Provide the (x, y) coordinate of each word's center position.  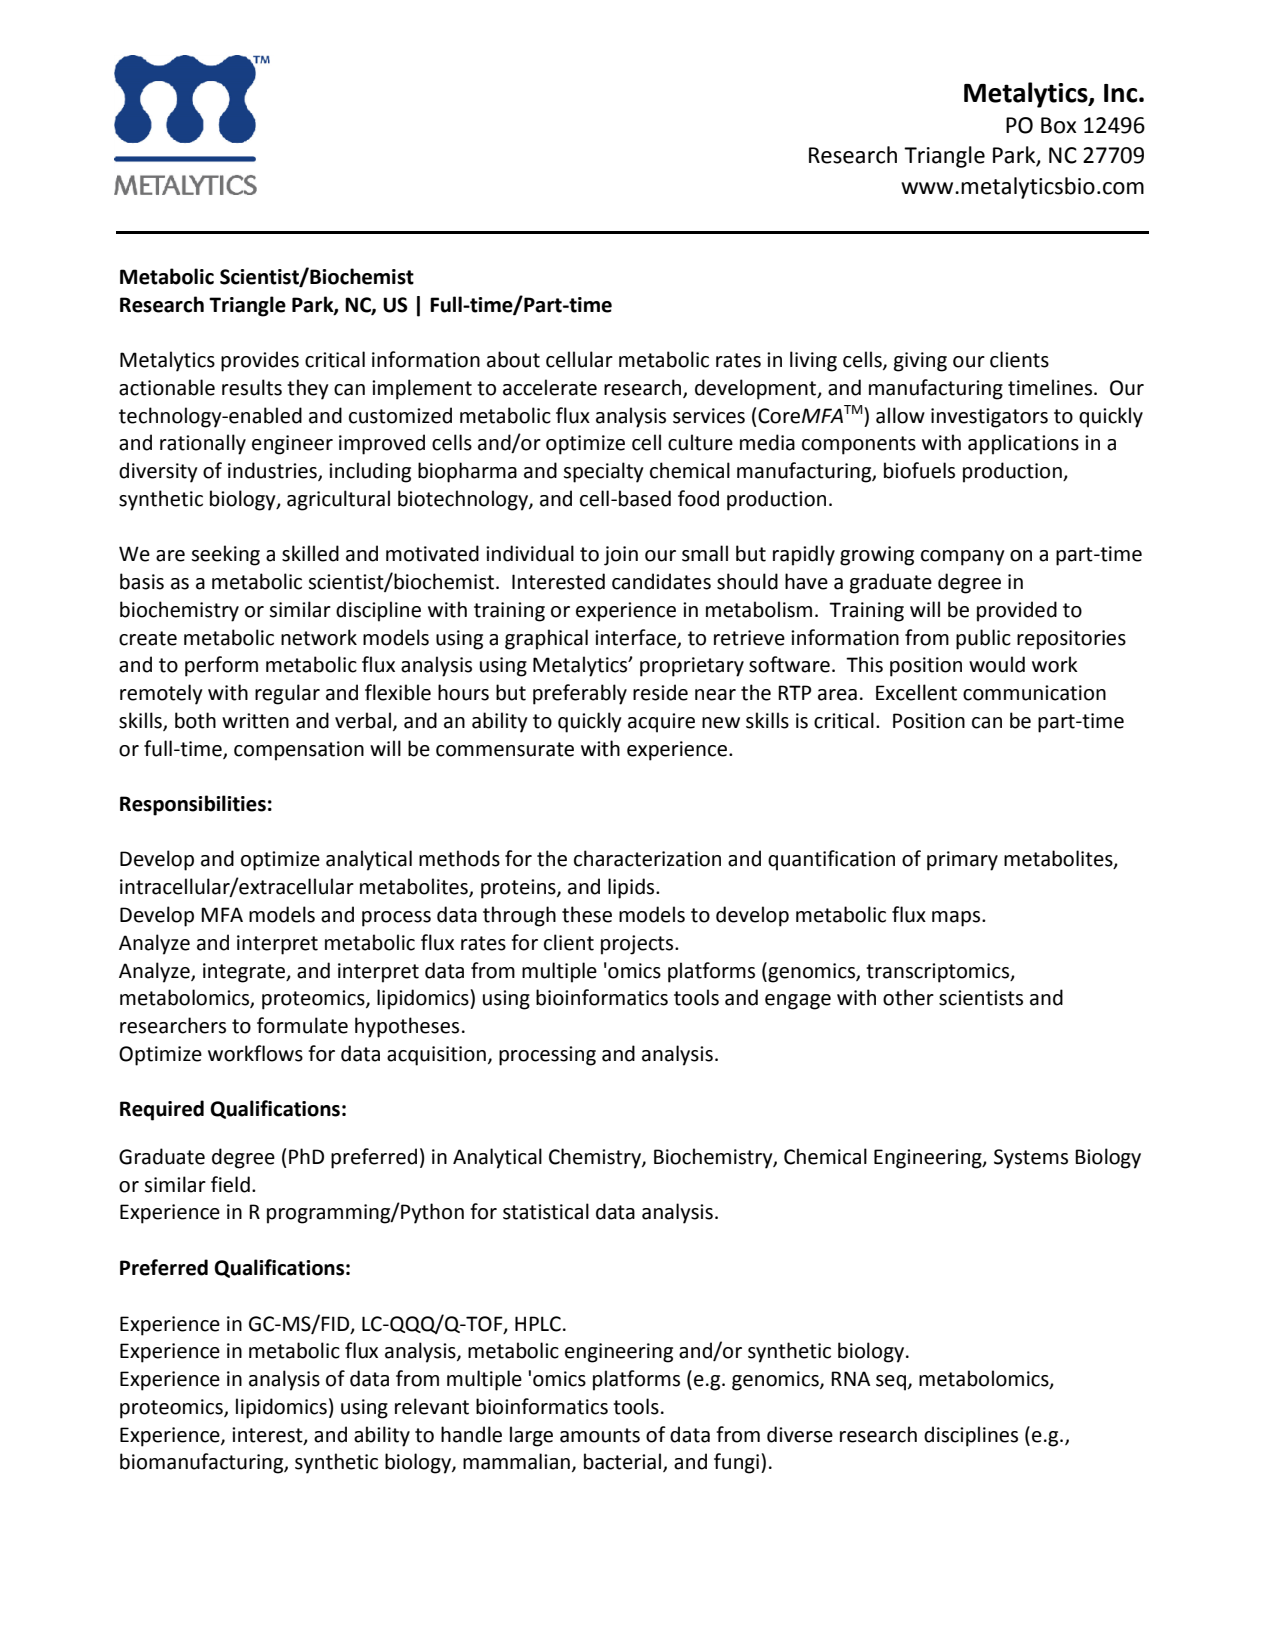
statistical (546, 1211)
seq (892, 1383)
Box (1059, 125)
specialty (603, 472)
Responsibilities (193, 805)
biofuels (919, 470)
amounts (600, 1435)
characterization (647, 858)
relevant (432, 1406)
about (513, 359)
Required (162, 1110)
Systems (1031, 1159)
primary (962, 861)
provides (260, 361)
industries (273, 471)
